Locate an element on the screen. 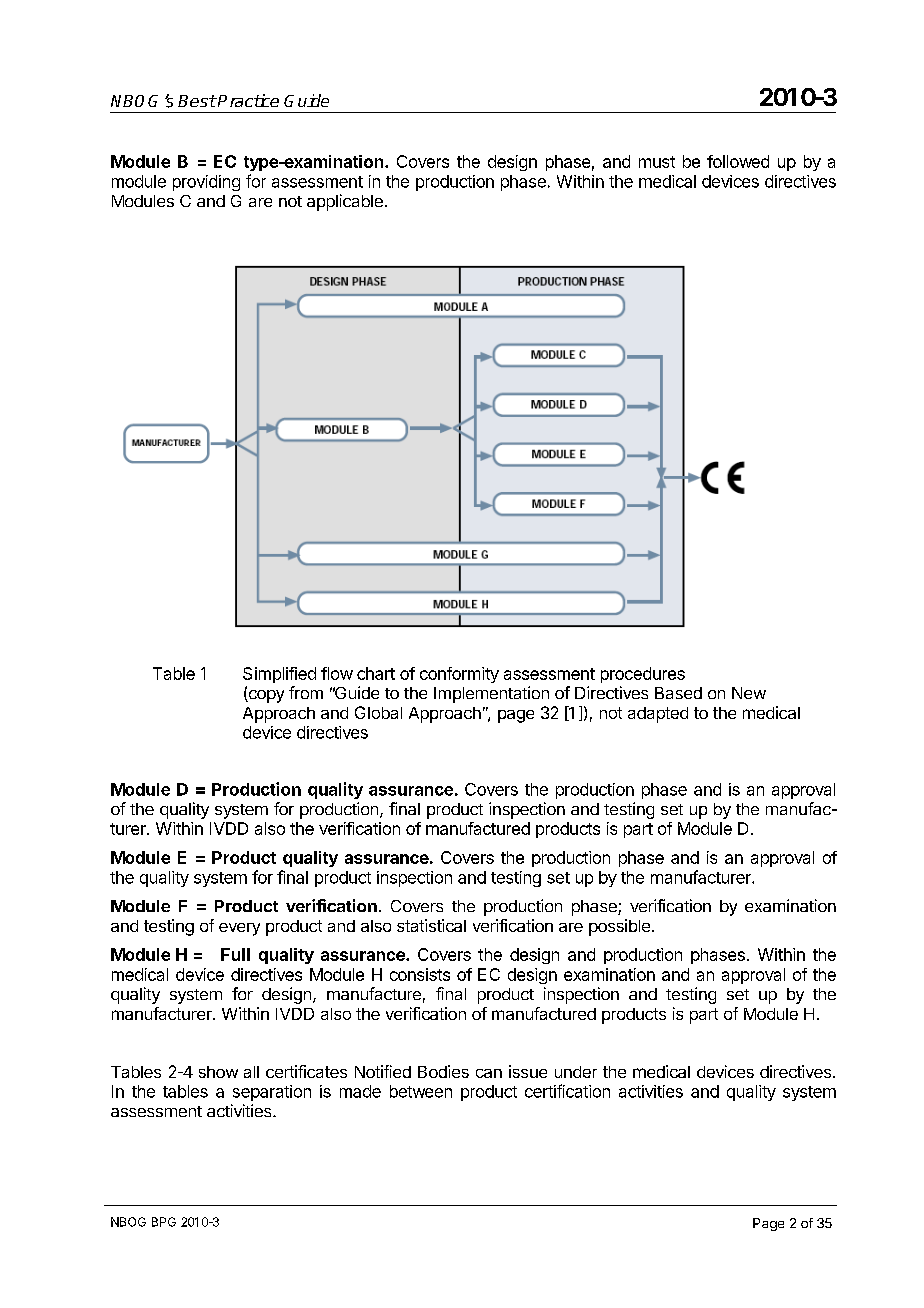 The image size is (924, 1308). must is located at coordinates (657, 162).
